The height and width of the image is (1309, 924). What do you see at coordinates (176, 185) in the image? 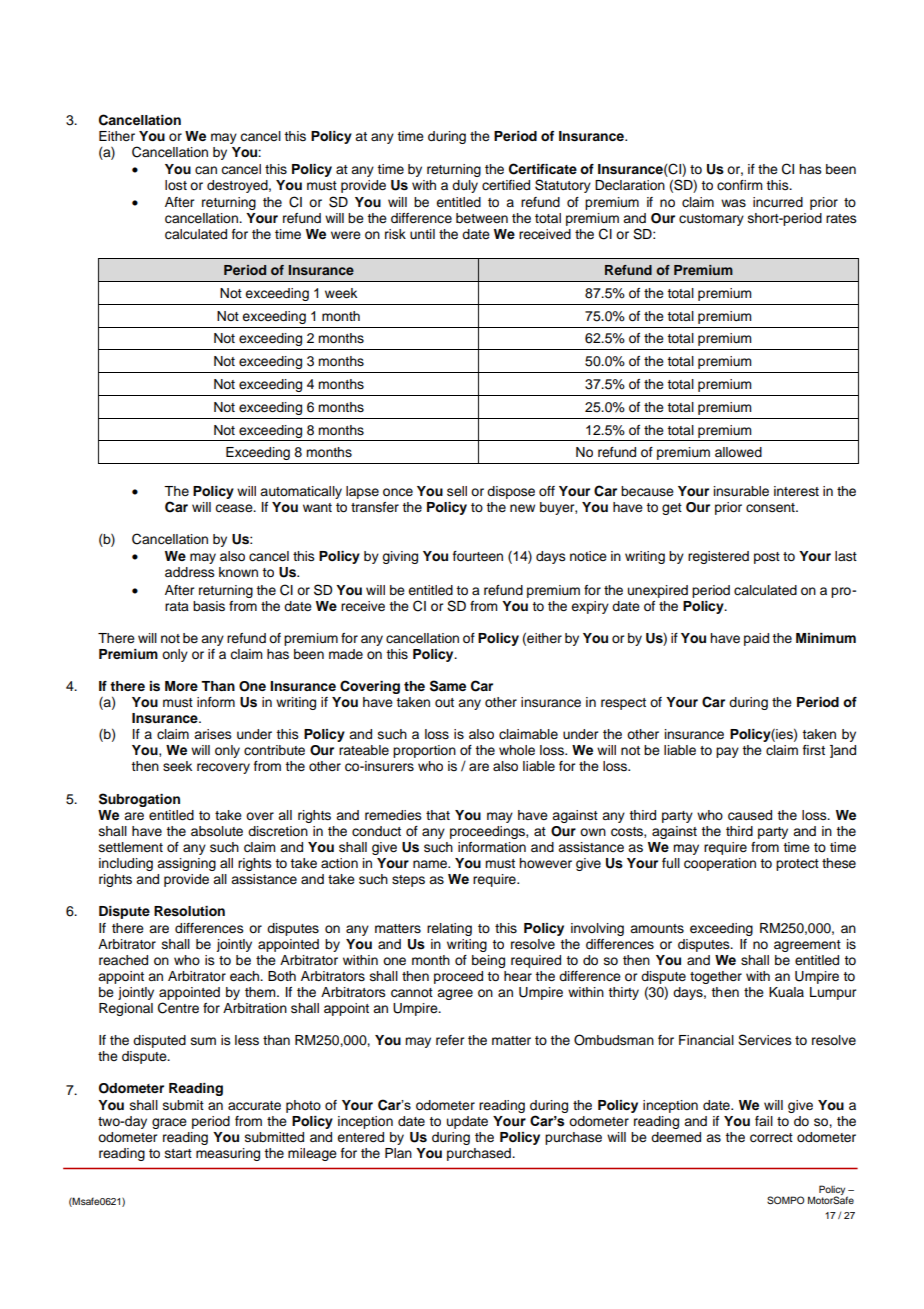
I see `lost` at bounding box center [176, 185].
